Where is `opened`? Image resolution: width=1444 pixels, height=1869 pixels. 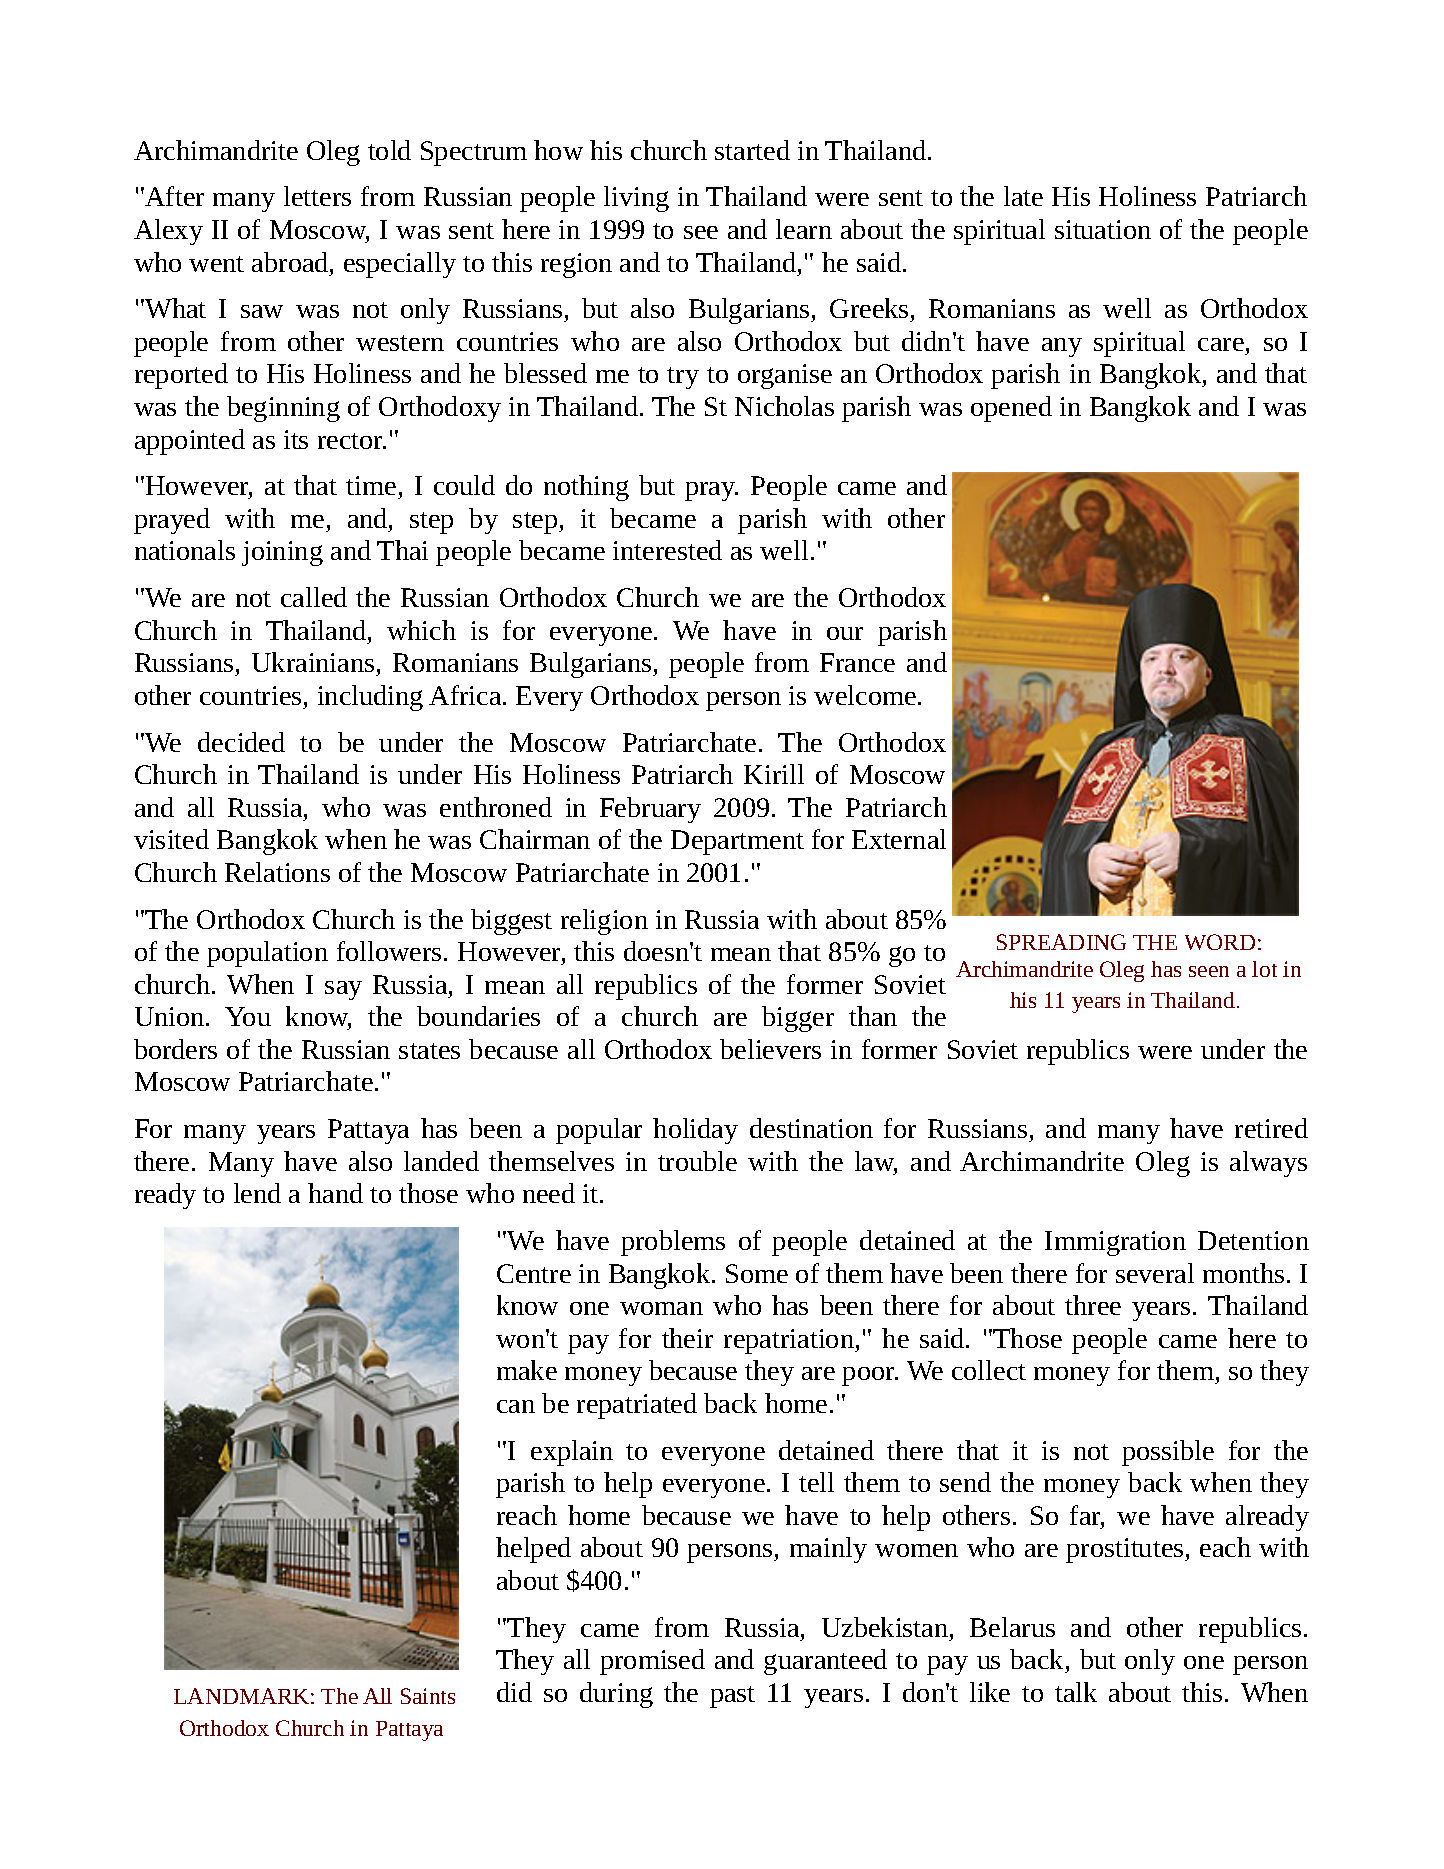 opened is located at coordinates (1011, 409).
